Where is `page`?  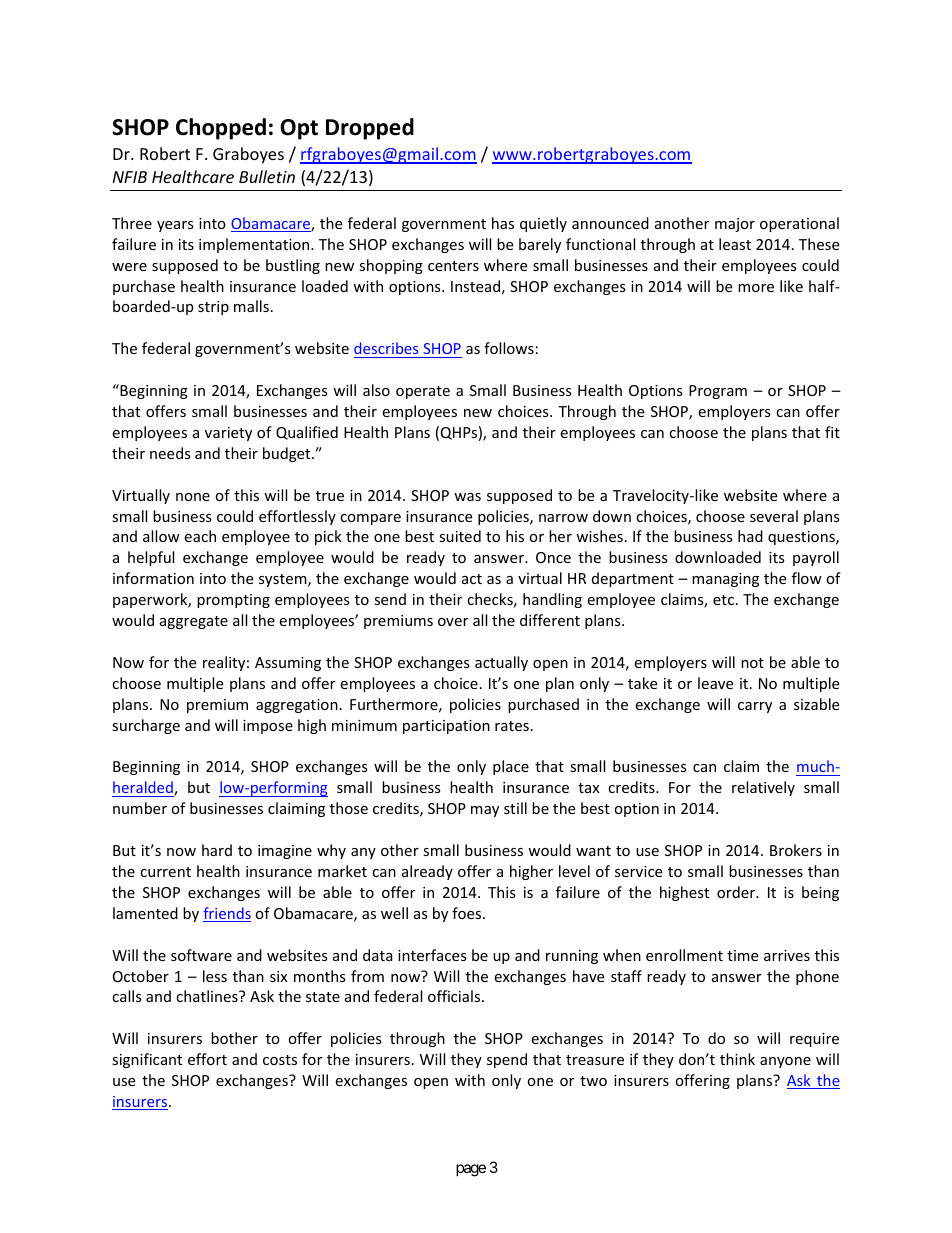 page is located at coordinates (471, 1170).
